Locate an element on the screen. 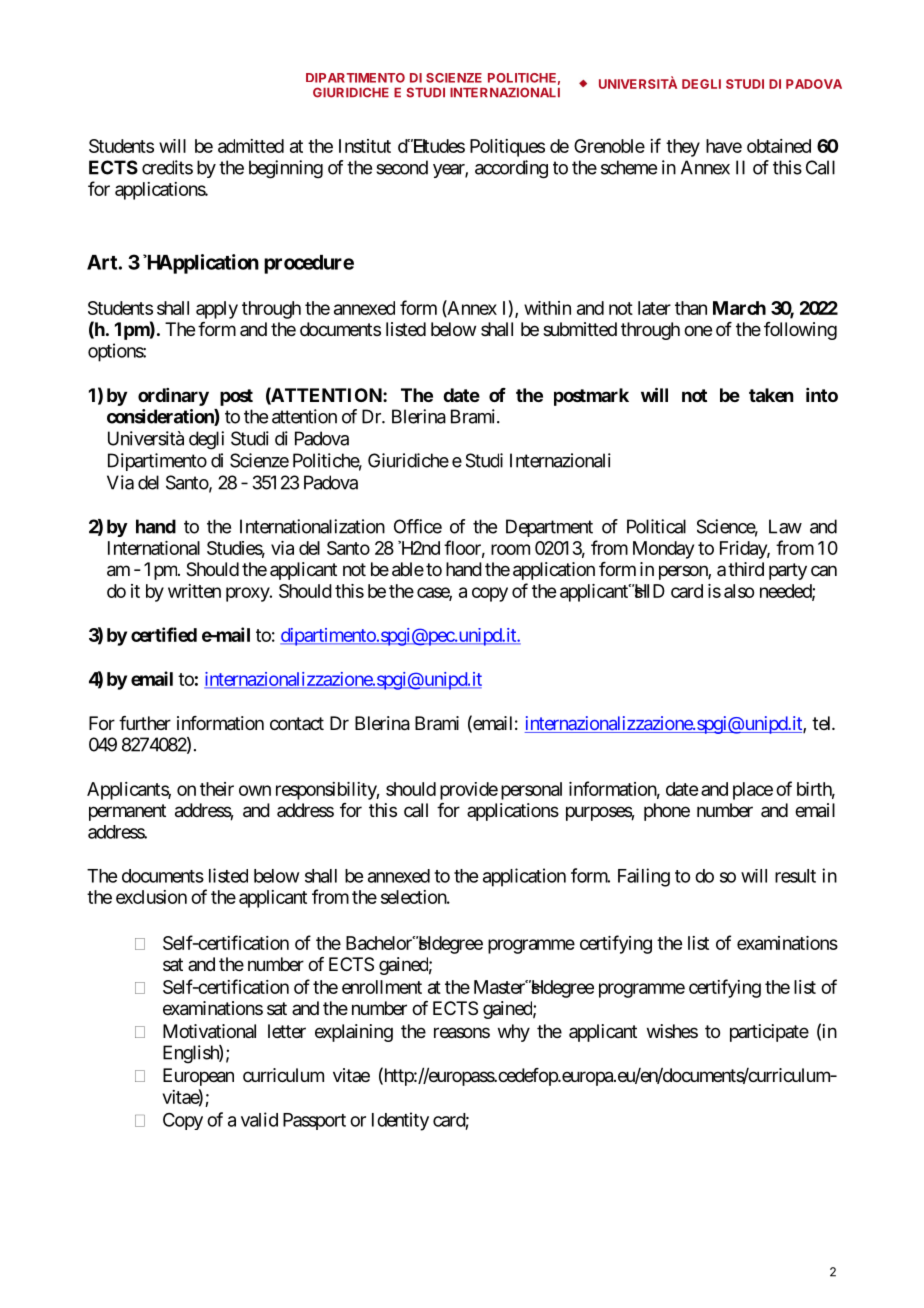 The width and height of the screenshot is (924, 1308). why is located at coordinates (514, 1033).
